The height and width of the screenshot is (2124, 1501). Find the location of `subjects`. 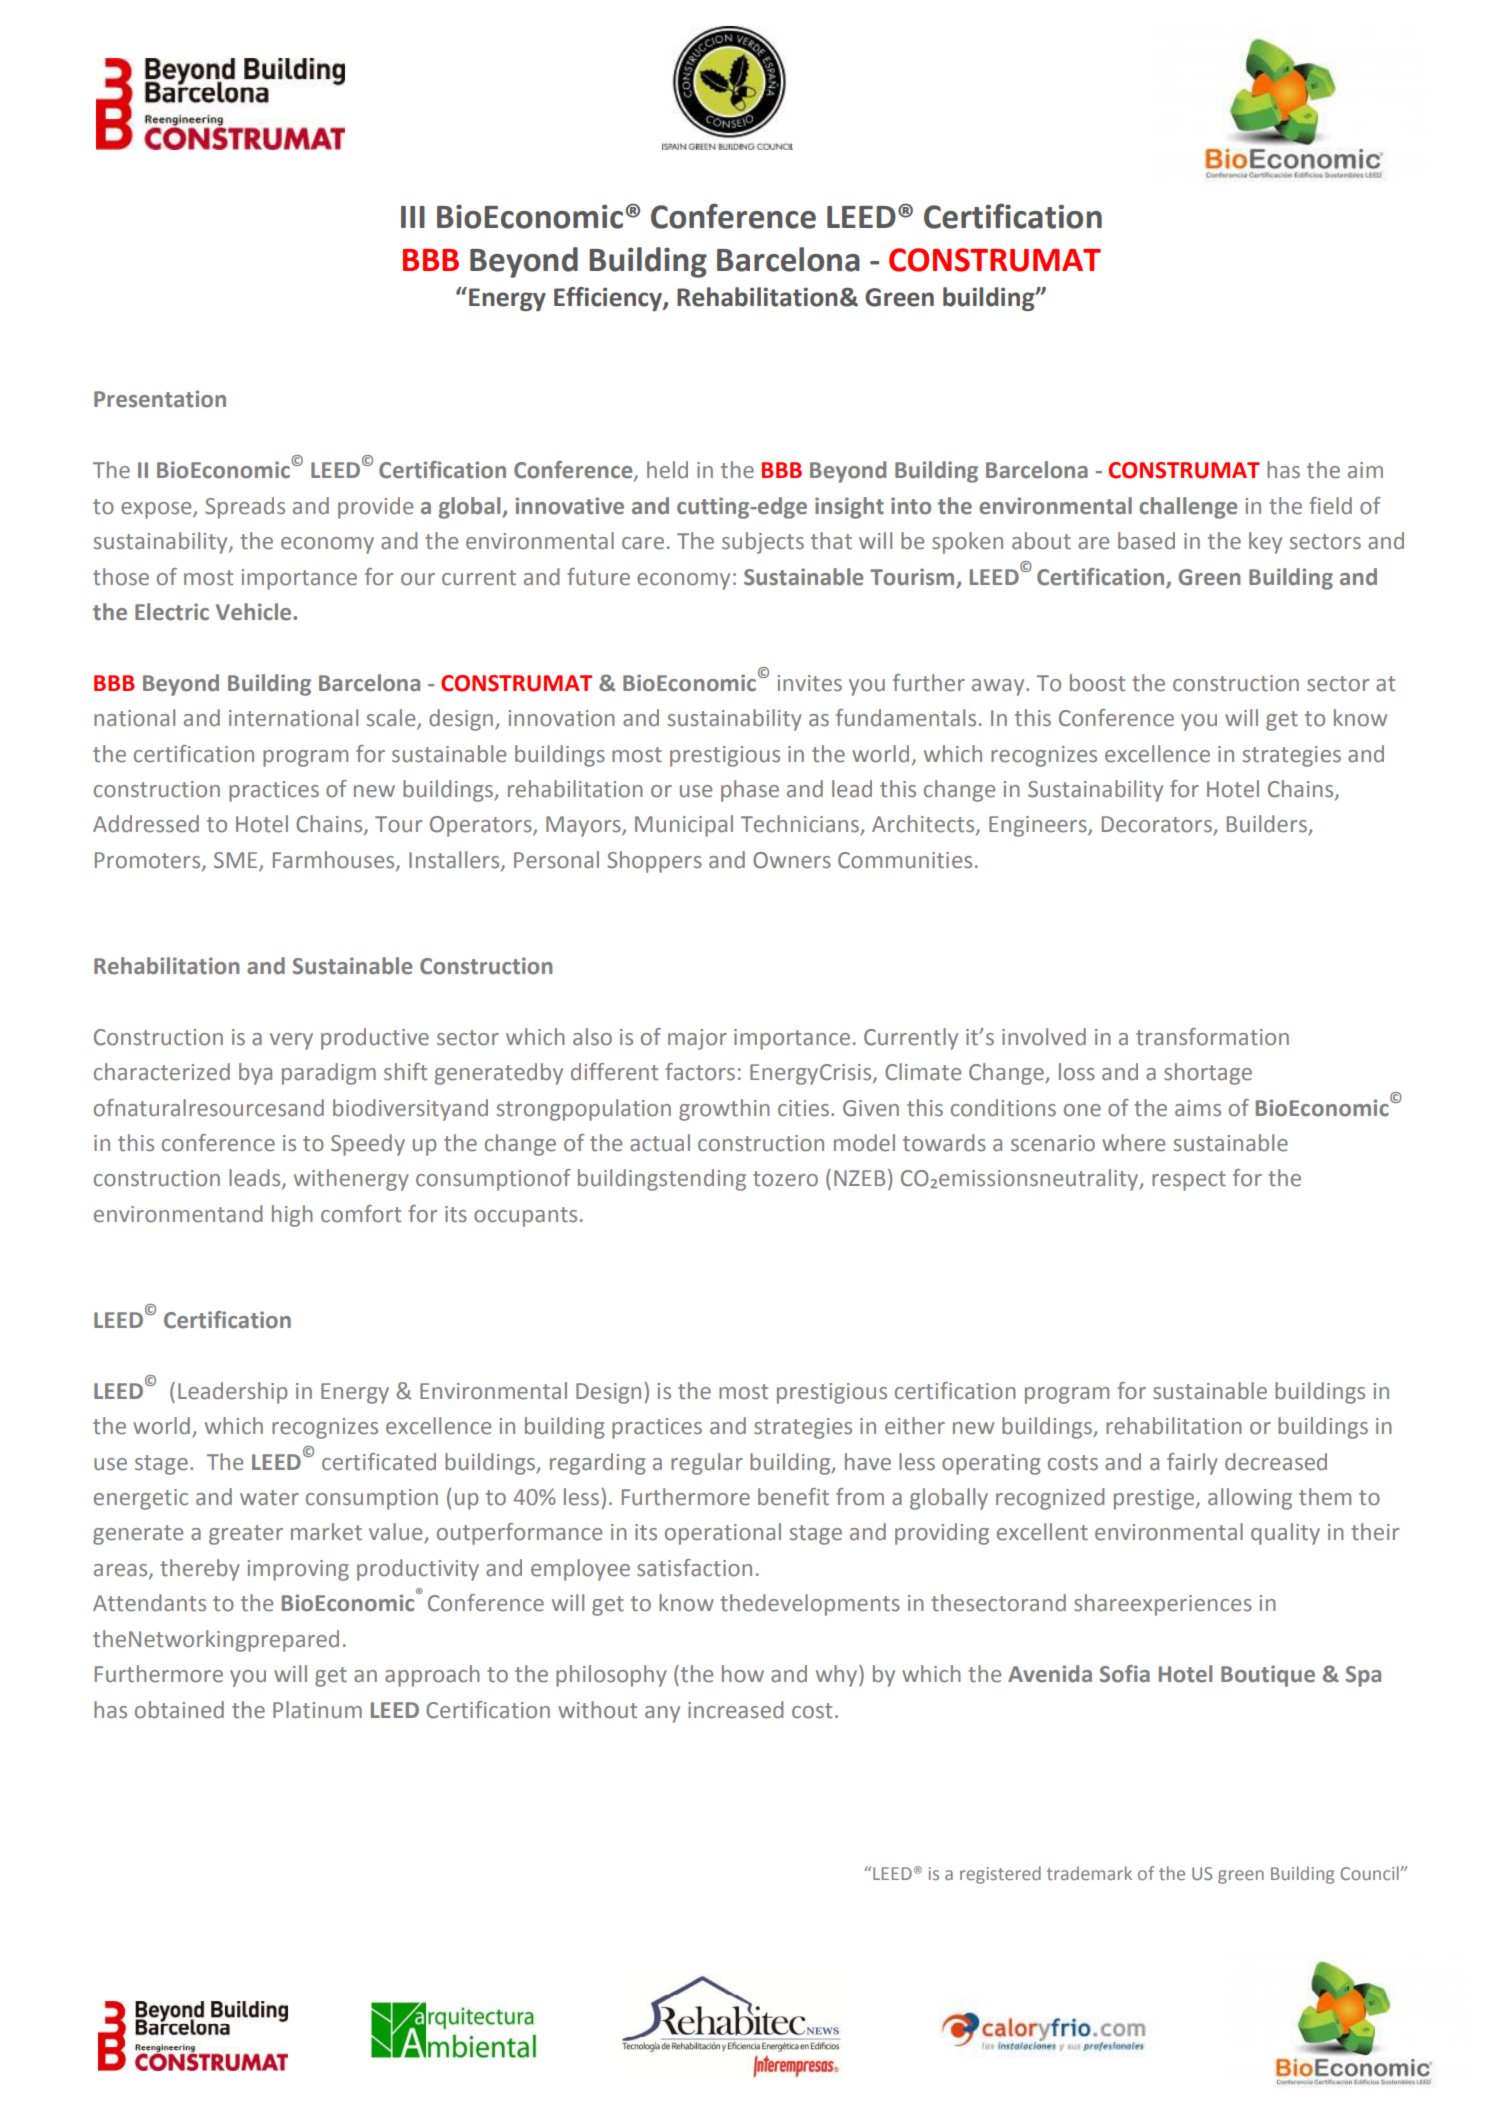

subjects is located at coordinates (763, 543).
